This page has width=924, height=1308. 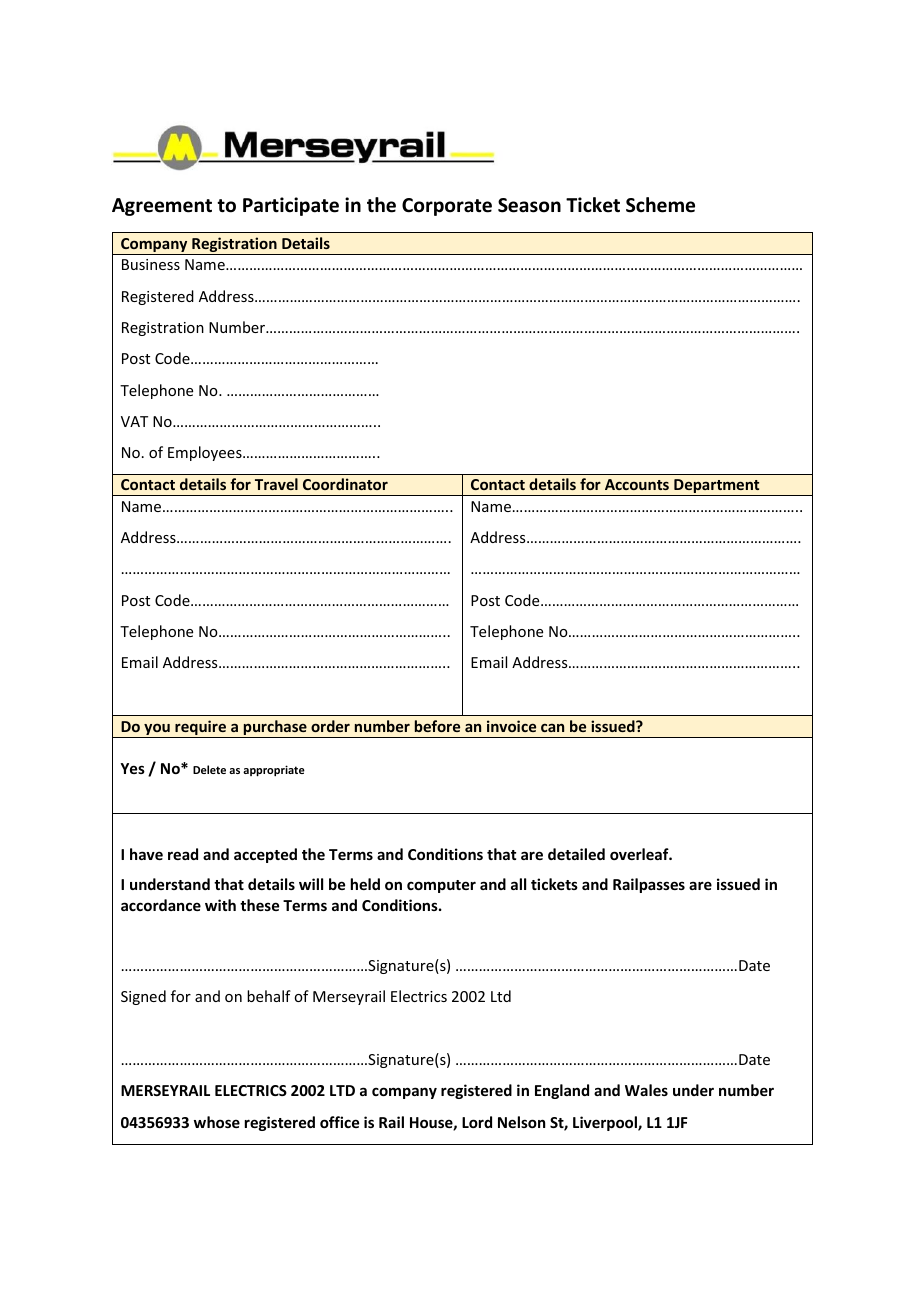 What do you see at coordinates (447, 207) in the page?
I see `Corporate` at bounding box center [447, 207].
